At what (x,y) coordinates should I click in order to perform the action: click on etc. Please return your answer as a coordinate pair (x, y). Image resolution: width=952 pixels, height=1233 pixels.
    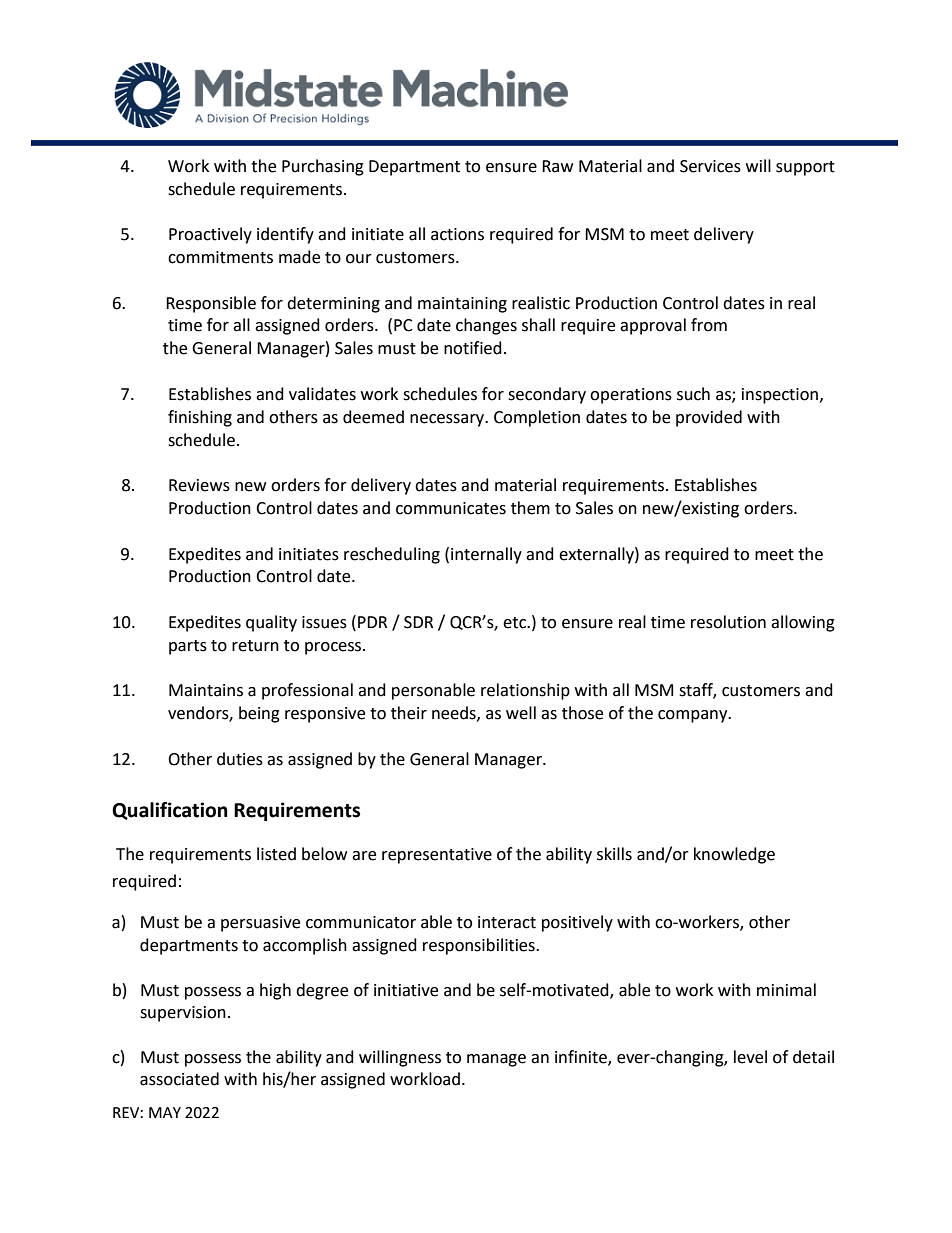
    Looking at the image, I should click on (516, 623).
